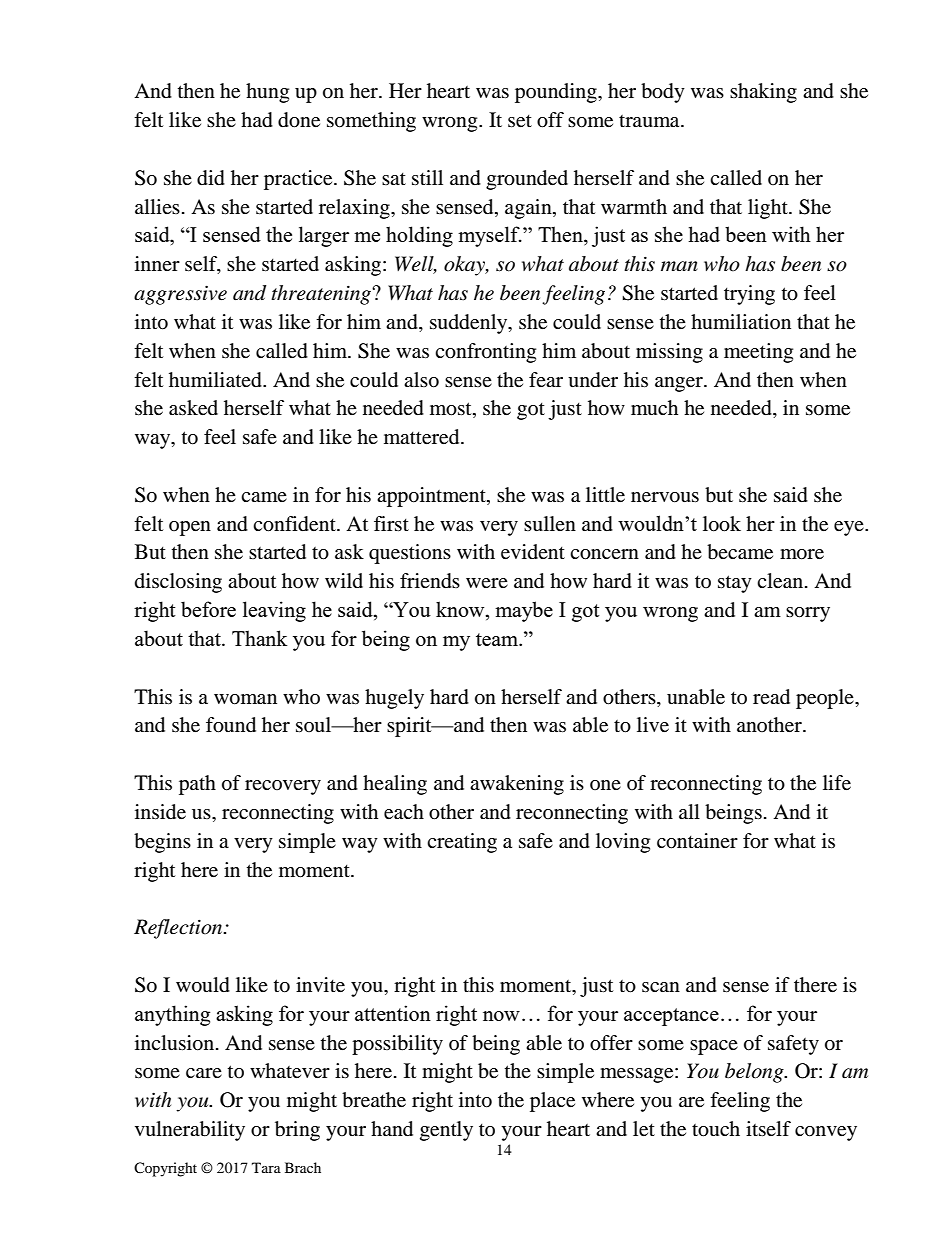 The width and height of the screenshot is (952, 1233). I want to click on sorry, so click(808, 614).
